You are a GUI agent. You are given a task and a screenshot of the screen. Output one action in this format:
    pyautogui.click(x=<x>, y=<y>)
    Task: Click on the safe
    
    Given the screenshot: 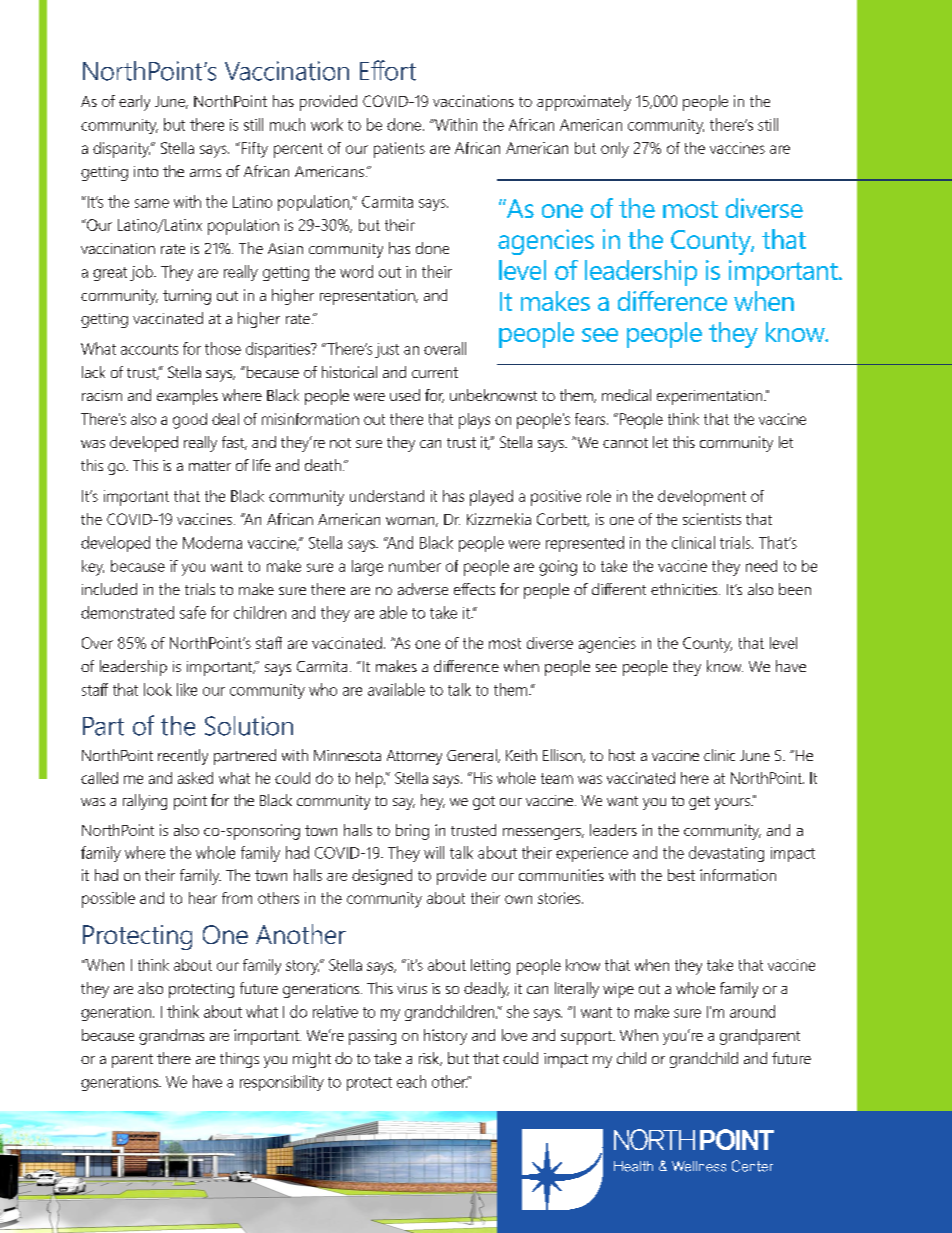 What is the action you would take?
    pyautogui.click(x=193, y=612)
